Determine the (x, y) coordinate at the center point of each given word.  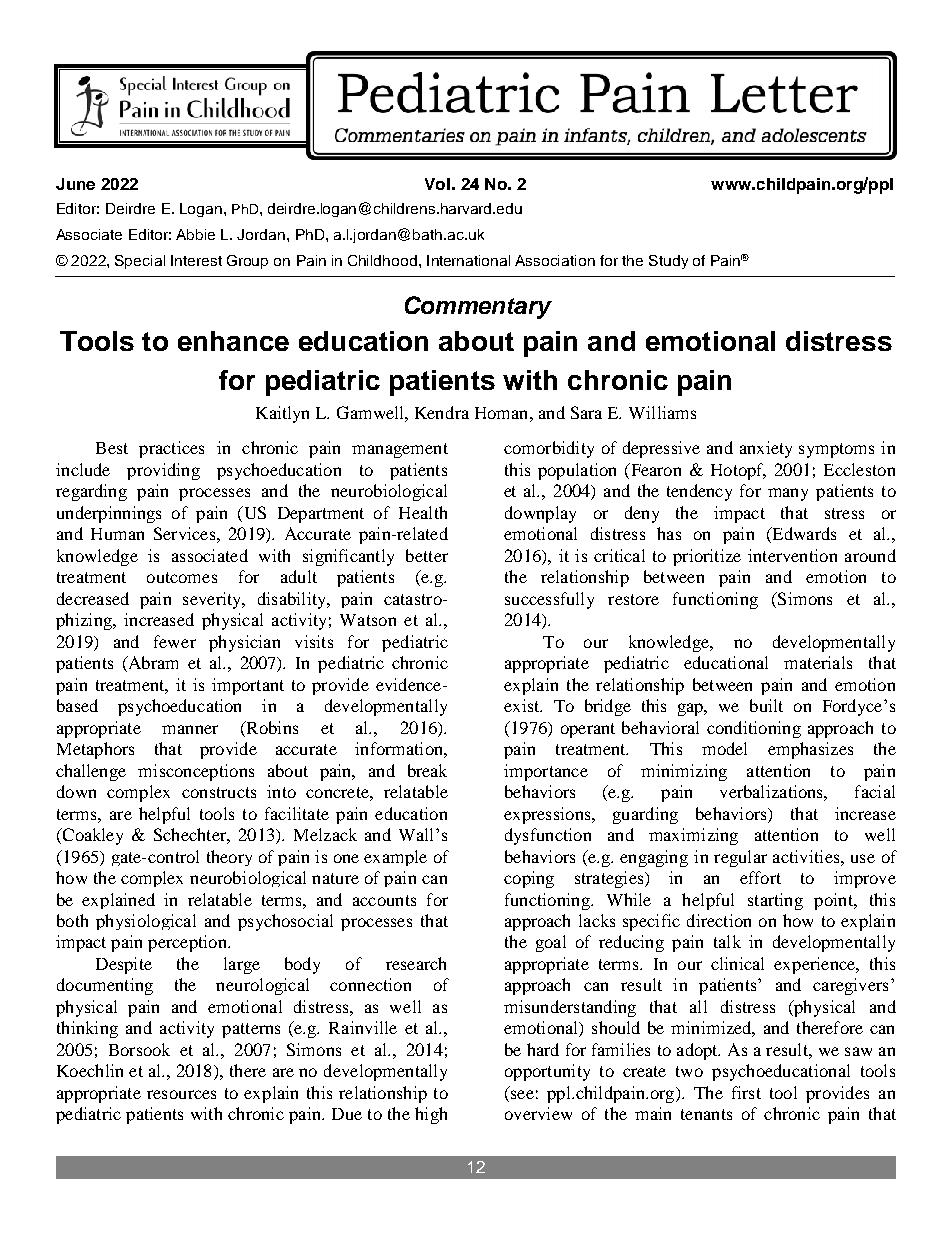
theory (229, 858)
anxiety (766, 449)
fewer (175, 641)
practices (171, 449)
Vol (437, 184)
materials (818, 662)
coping (529, 879)
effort (760, 877)
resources (181, 1094)
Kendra (442, 412)
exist (523, 705)
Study (668, 262)
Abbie (195, 234)
